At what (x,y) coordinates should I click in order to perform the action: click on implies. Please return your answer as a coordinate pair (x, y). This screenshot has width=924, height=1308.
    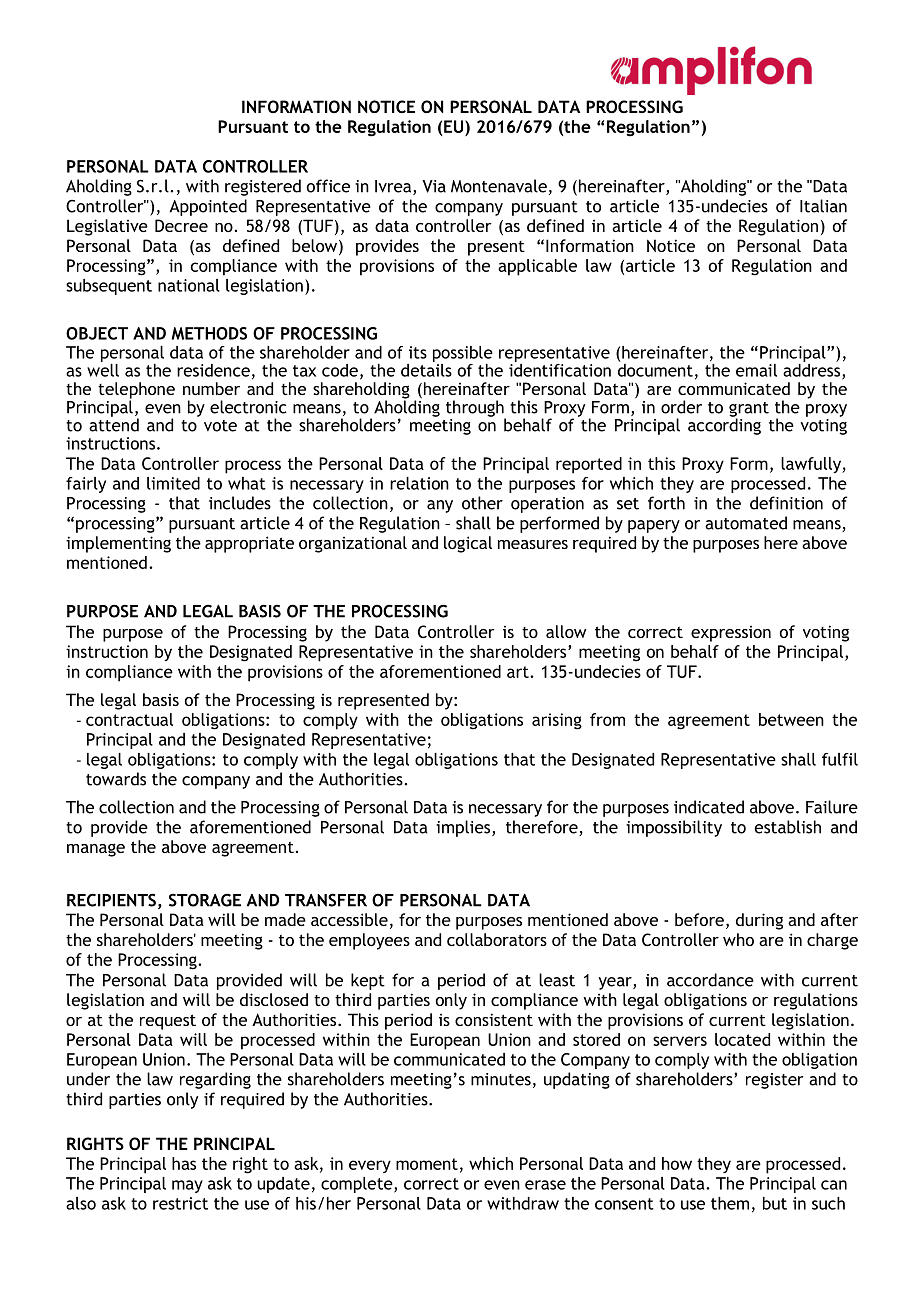
    Looking at the image, I should click on (464, 828).
